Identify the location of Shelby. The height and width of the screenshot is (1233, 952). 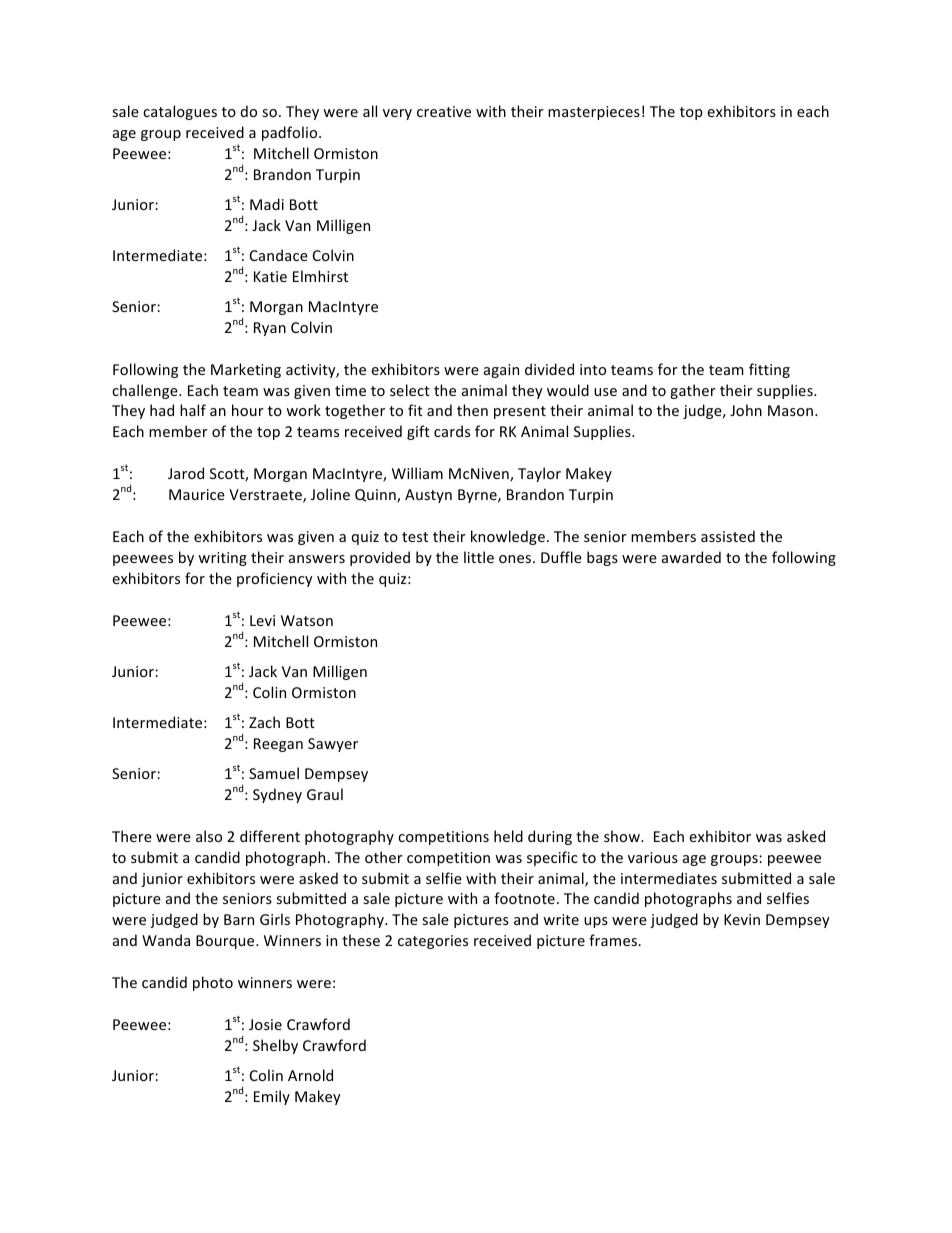
(275, 1046).
